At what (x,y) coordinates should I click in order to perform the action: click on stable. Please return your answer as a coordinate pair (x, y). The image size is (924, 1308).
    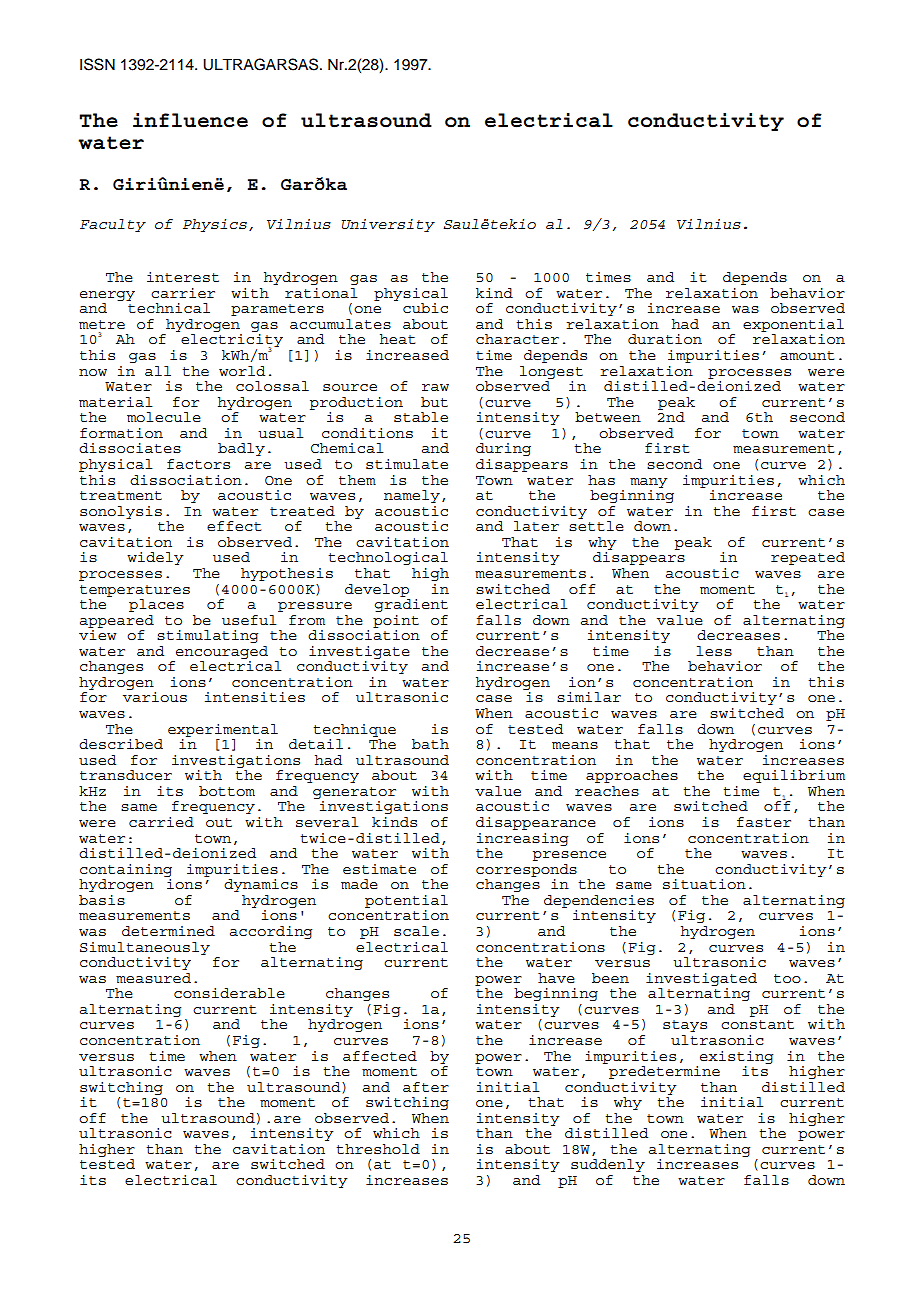
    Looking at the image, I should click on (421, 417).
